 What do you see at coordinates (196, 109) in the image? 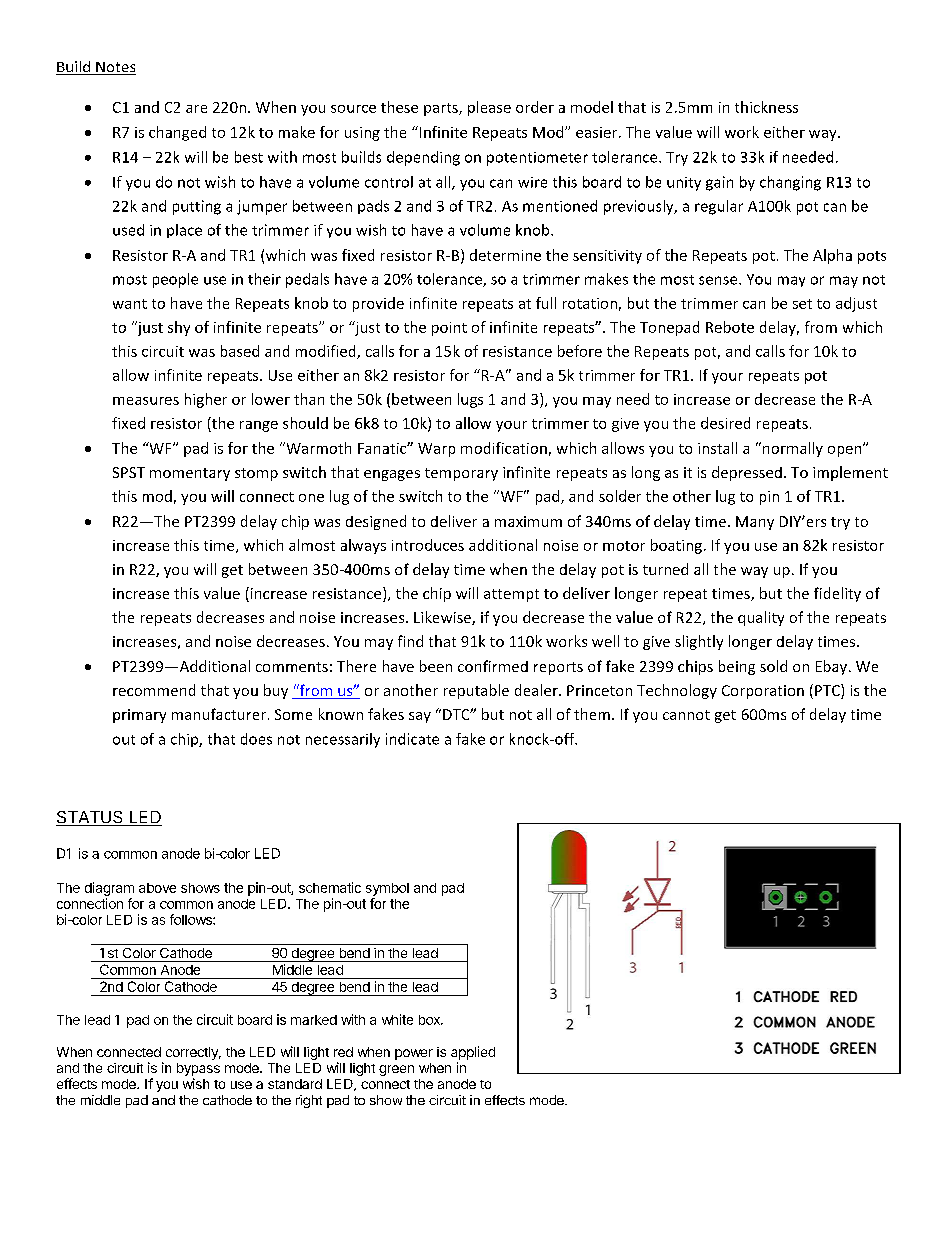
I see `are` at bounding box center [196, 109].
